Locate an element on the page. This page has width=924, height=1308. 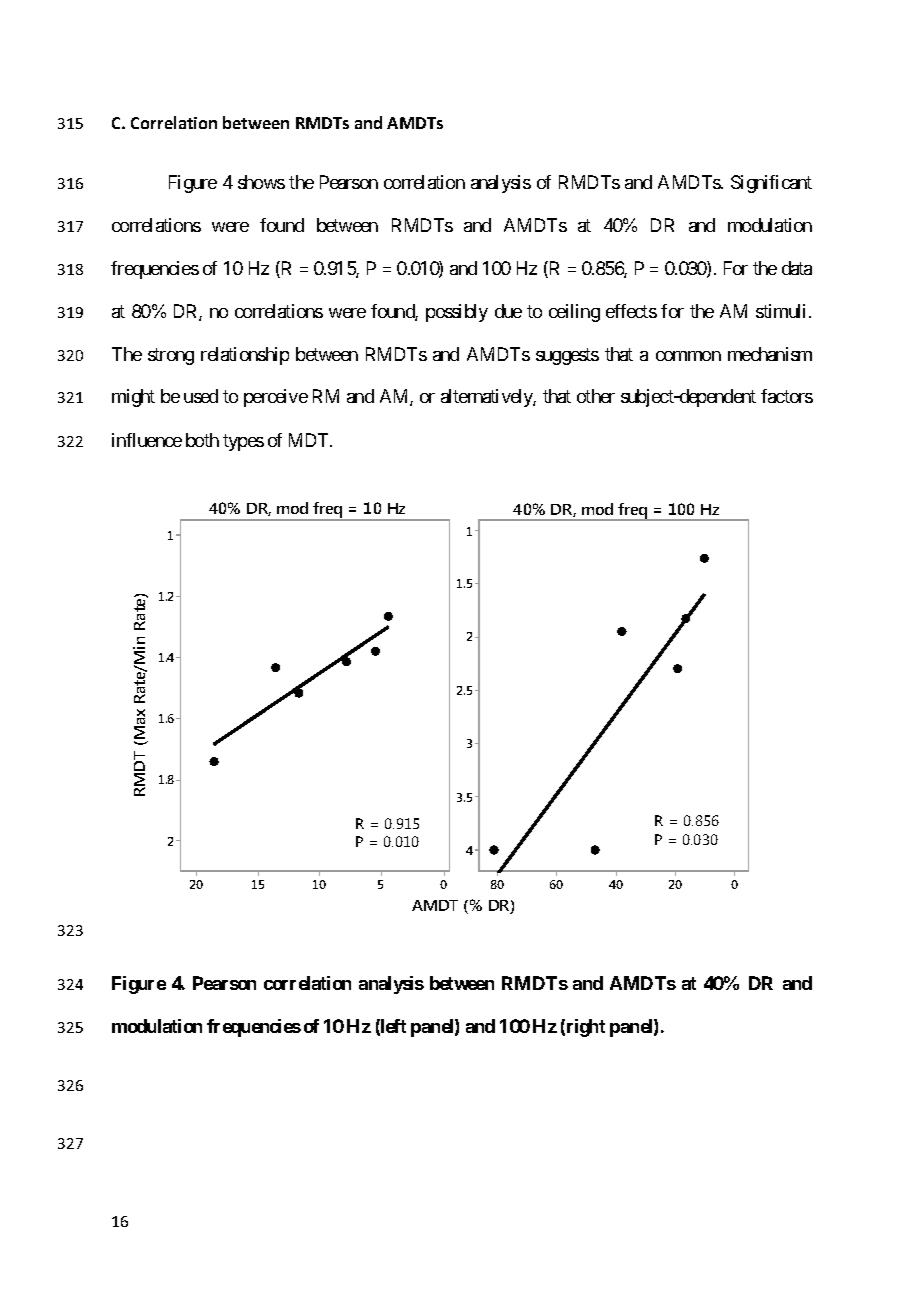
factors is located at coordinates (787, 396).
